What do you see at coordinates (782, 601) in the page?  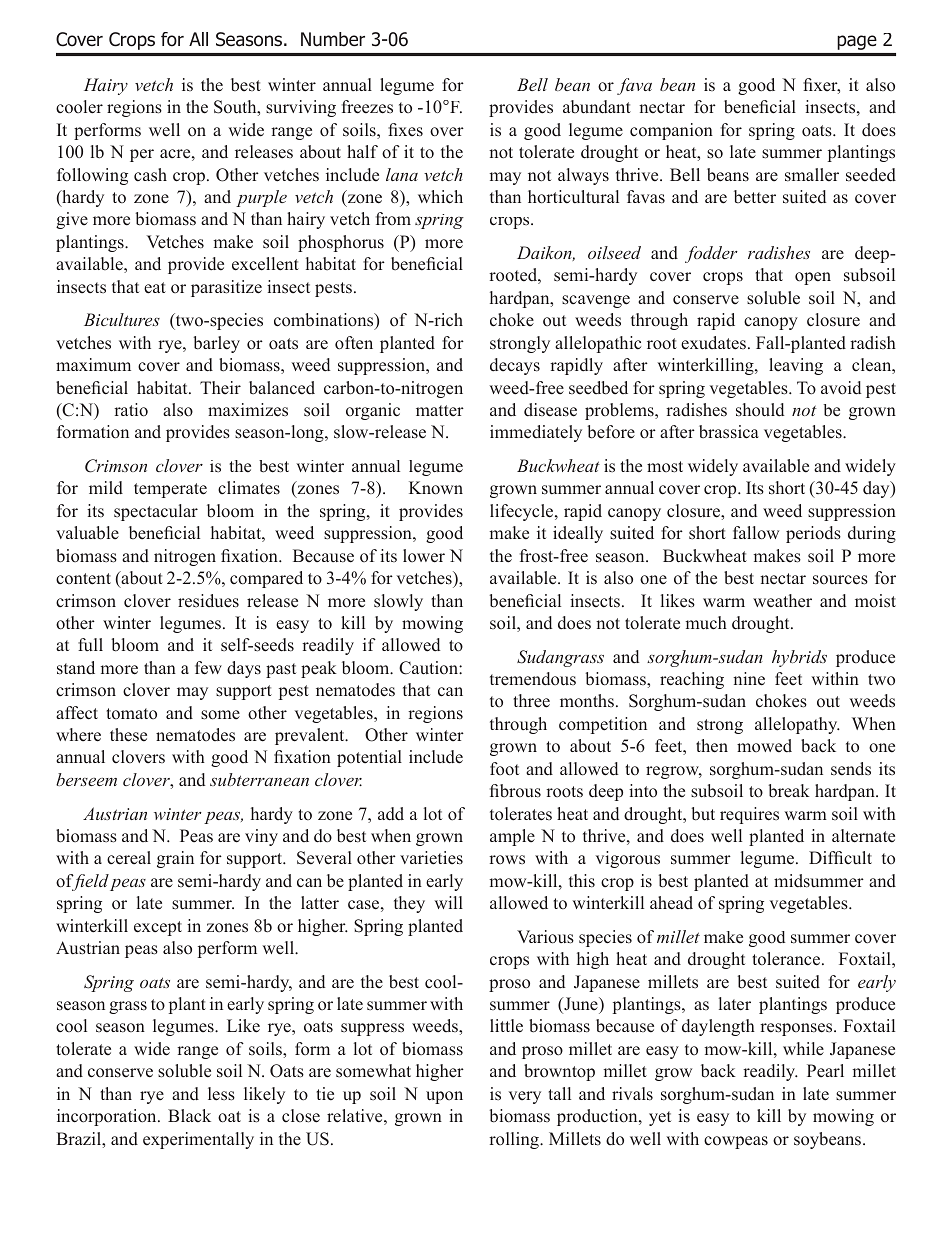 I see `weather` at bounding box center [782, 601].
